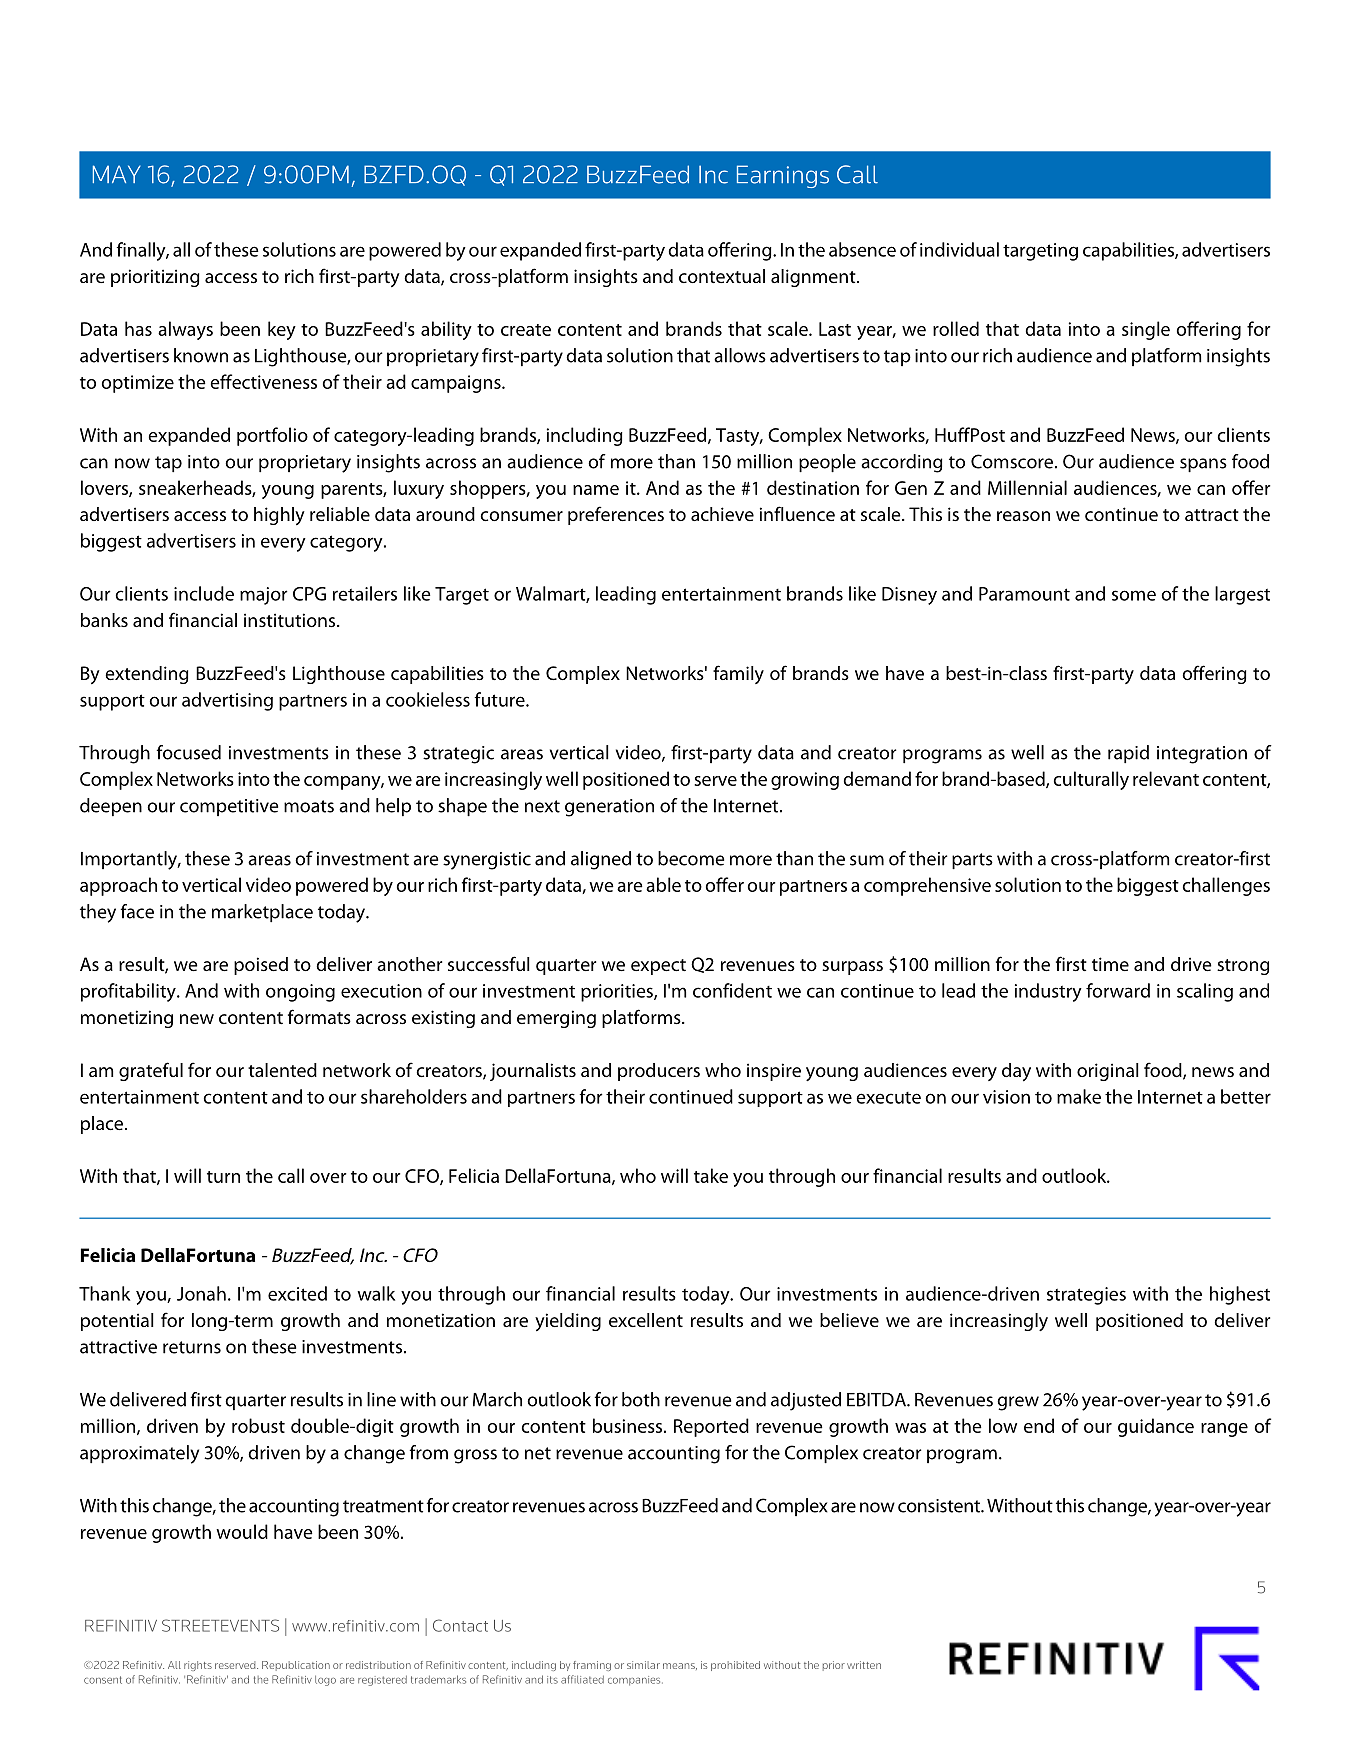 The image size is (1350, 1747). What do you see at coordinates (643, 1665) in the screenshot?
I see `similar` at bounding box center [643, 1665].
